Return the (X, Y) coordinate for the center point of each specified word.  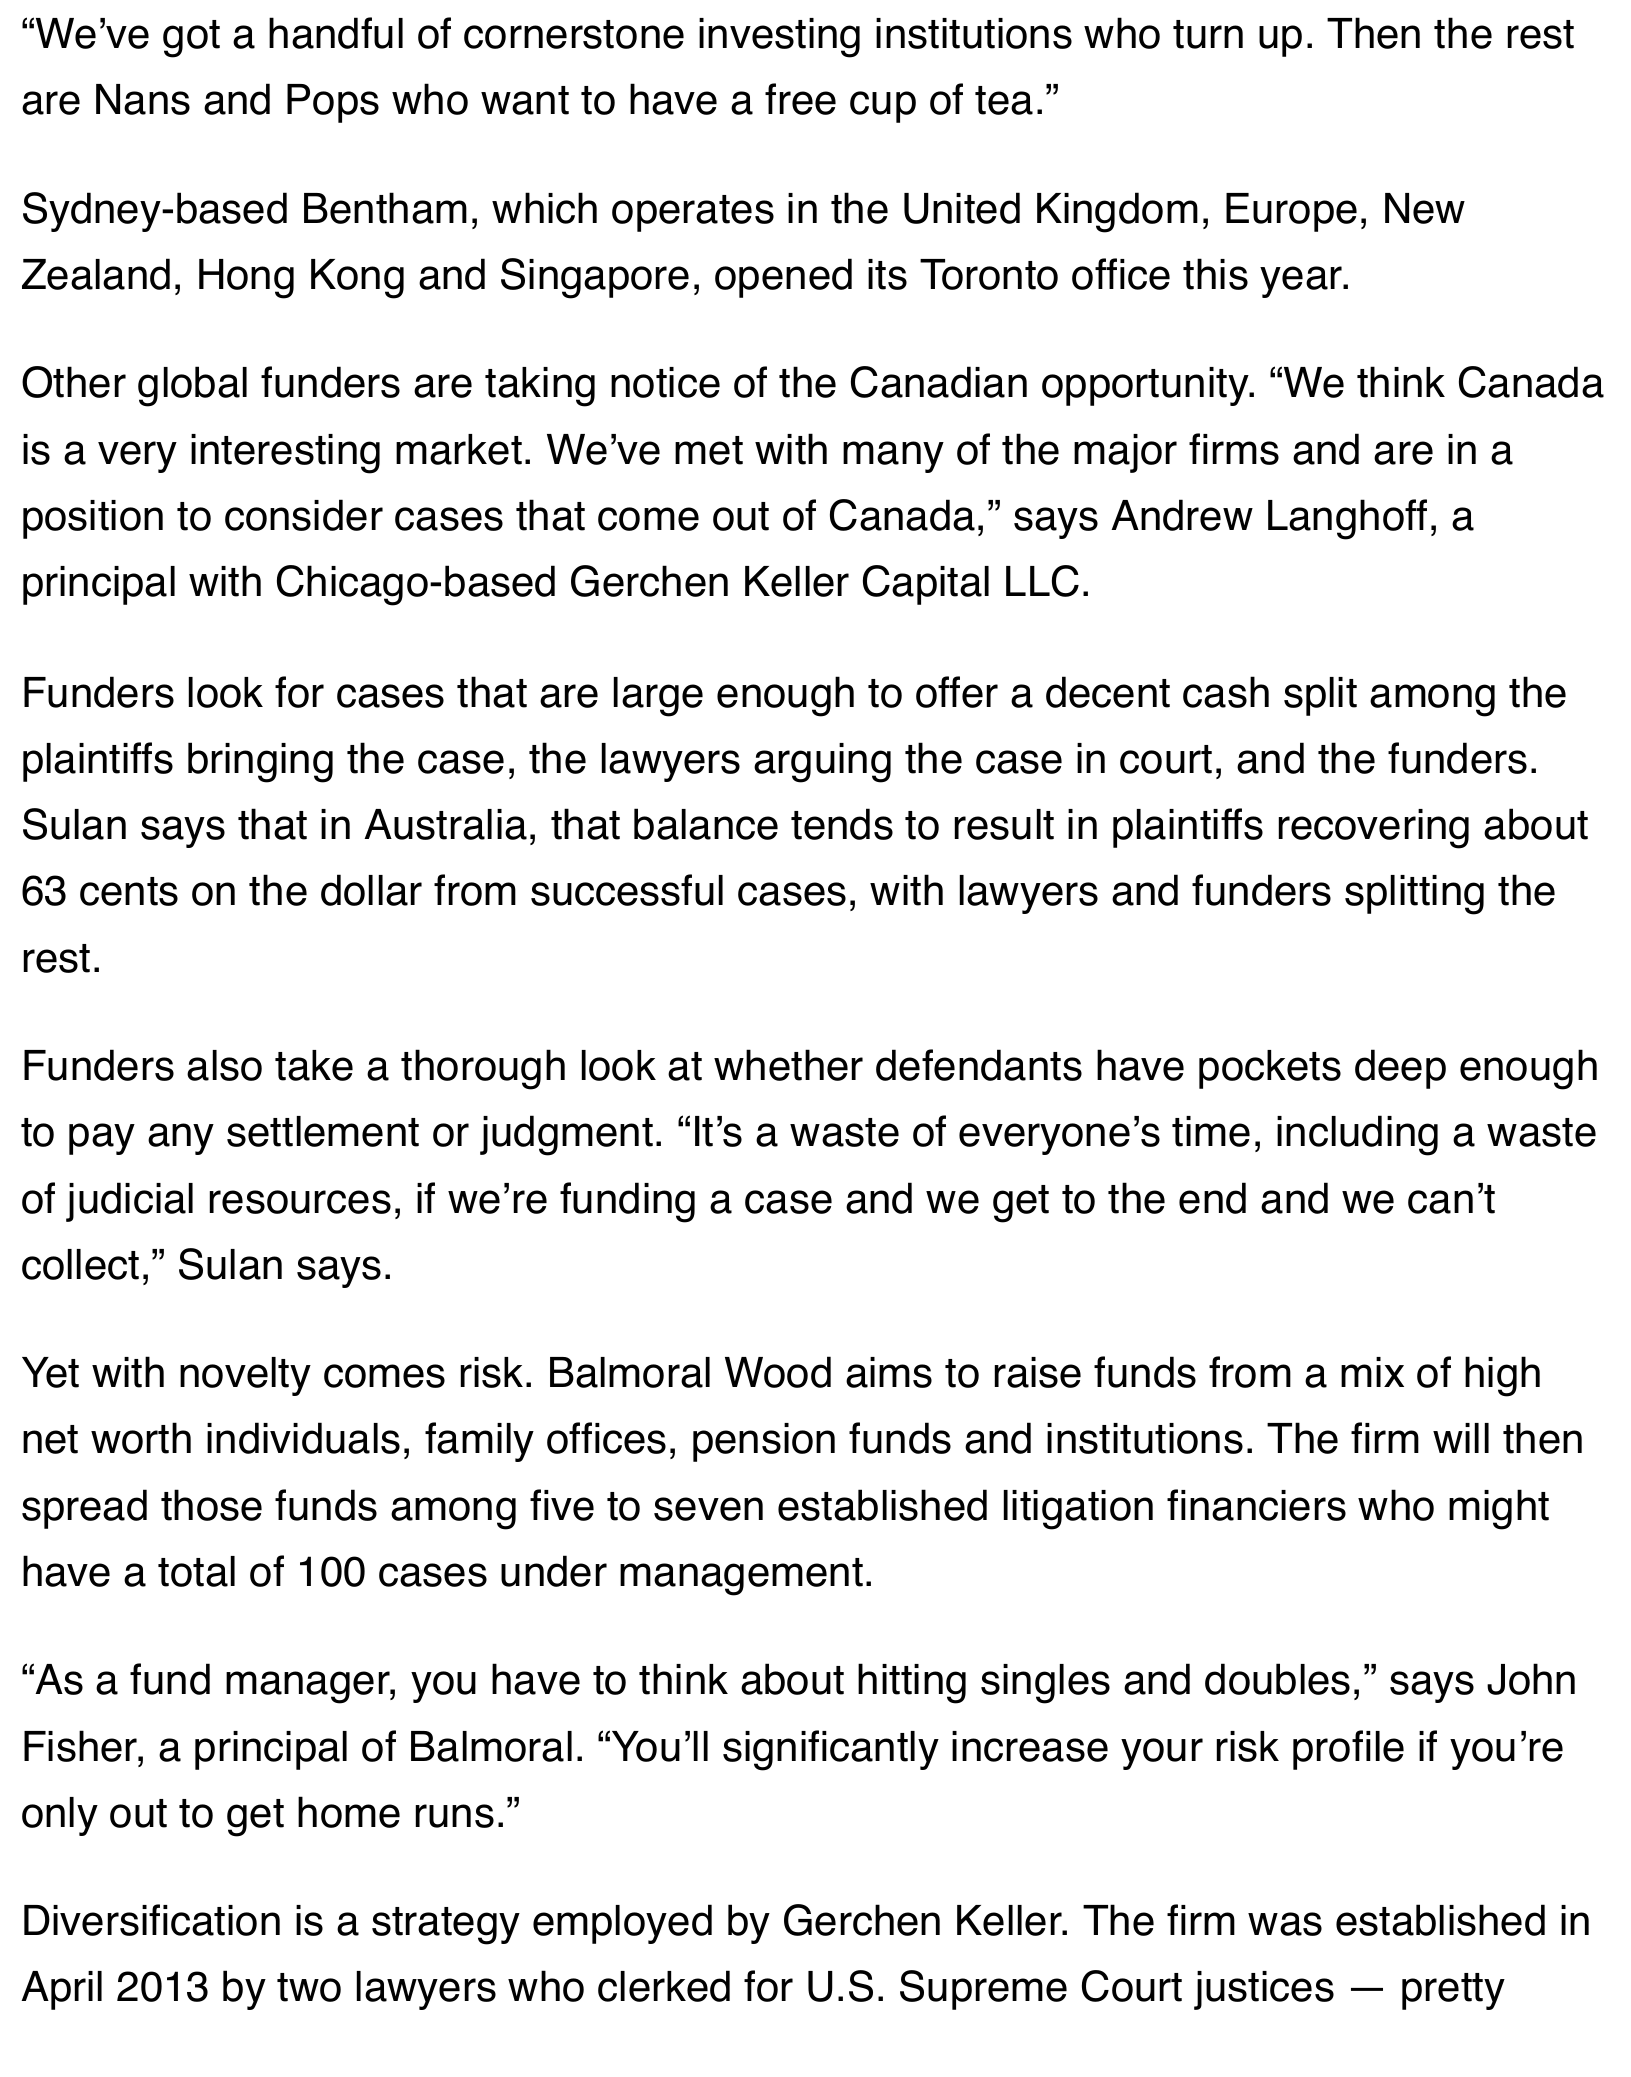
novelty (245, 1376)
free (800, 99)
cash (1226, 692)
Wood (778, 1372)
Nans (143, 99)
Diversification (152, 1920)
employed (622, 1924)
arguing (822, 763)
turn (1208, 34)
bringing (260, 762)
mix (1372, 1372)
